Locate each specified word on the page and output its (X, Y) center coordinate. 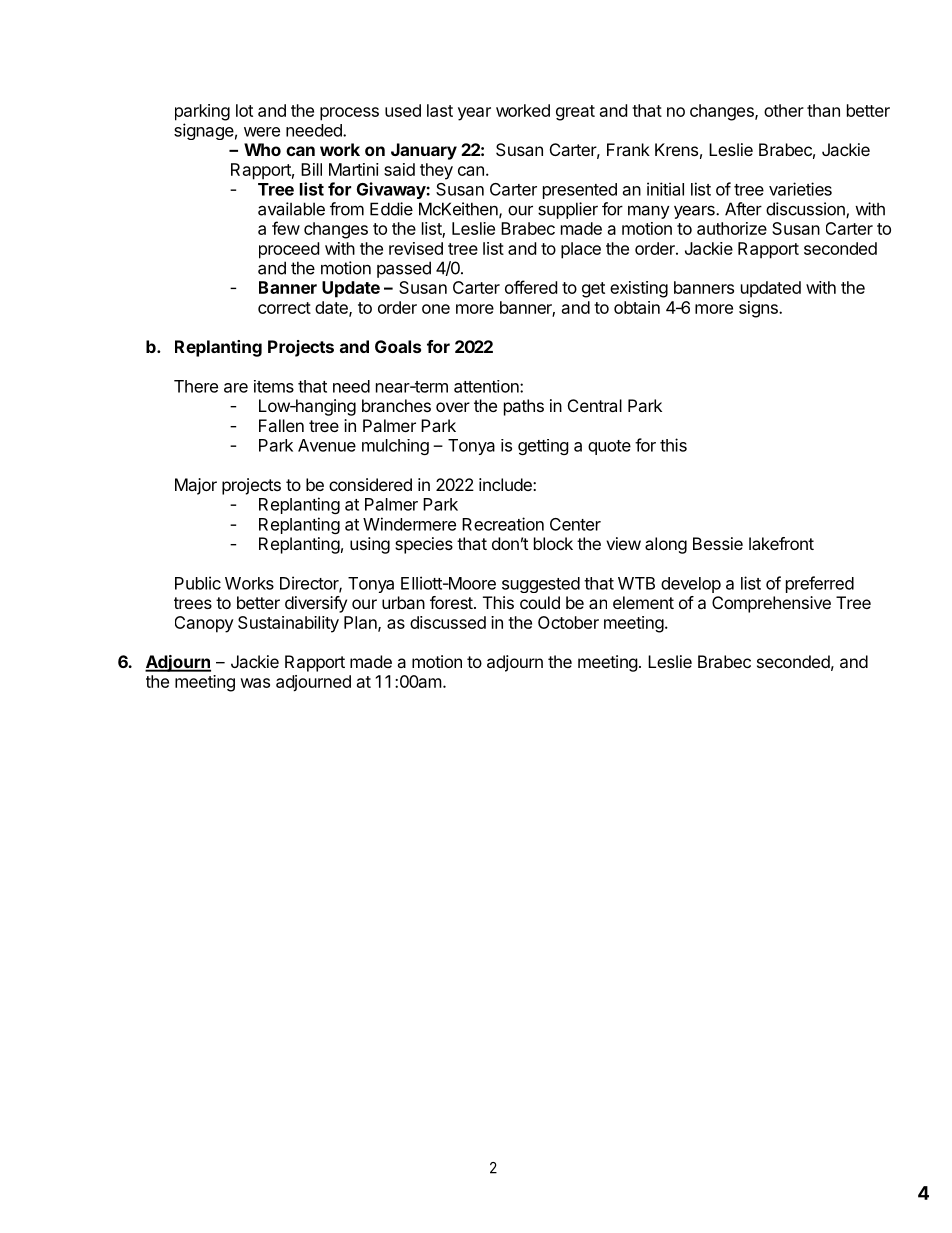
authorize (732, 228)
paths (524, 407)
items (274, 386)
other (784, 110)
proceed (289, 250)
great (575, 113)
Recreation (503, 524)
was (255, 683)
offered (531, 287)
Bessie (718, 543)
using (370, 545)
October (568, 622)
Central (595, 405)
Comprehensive (771, 604)
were (262, 132)
